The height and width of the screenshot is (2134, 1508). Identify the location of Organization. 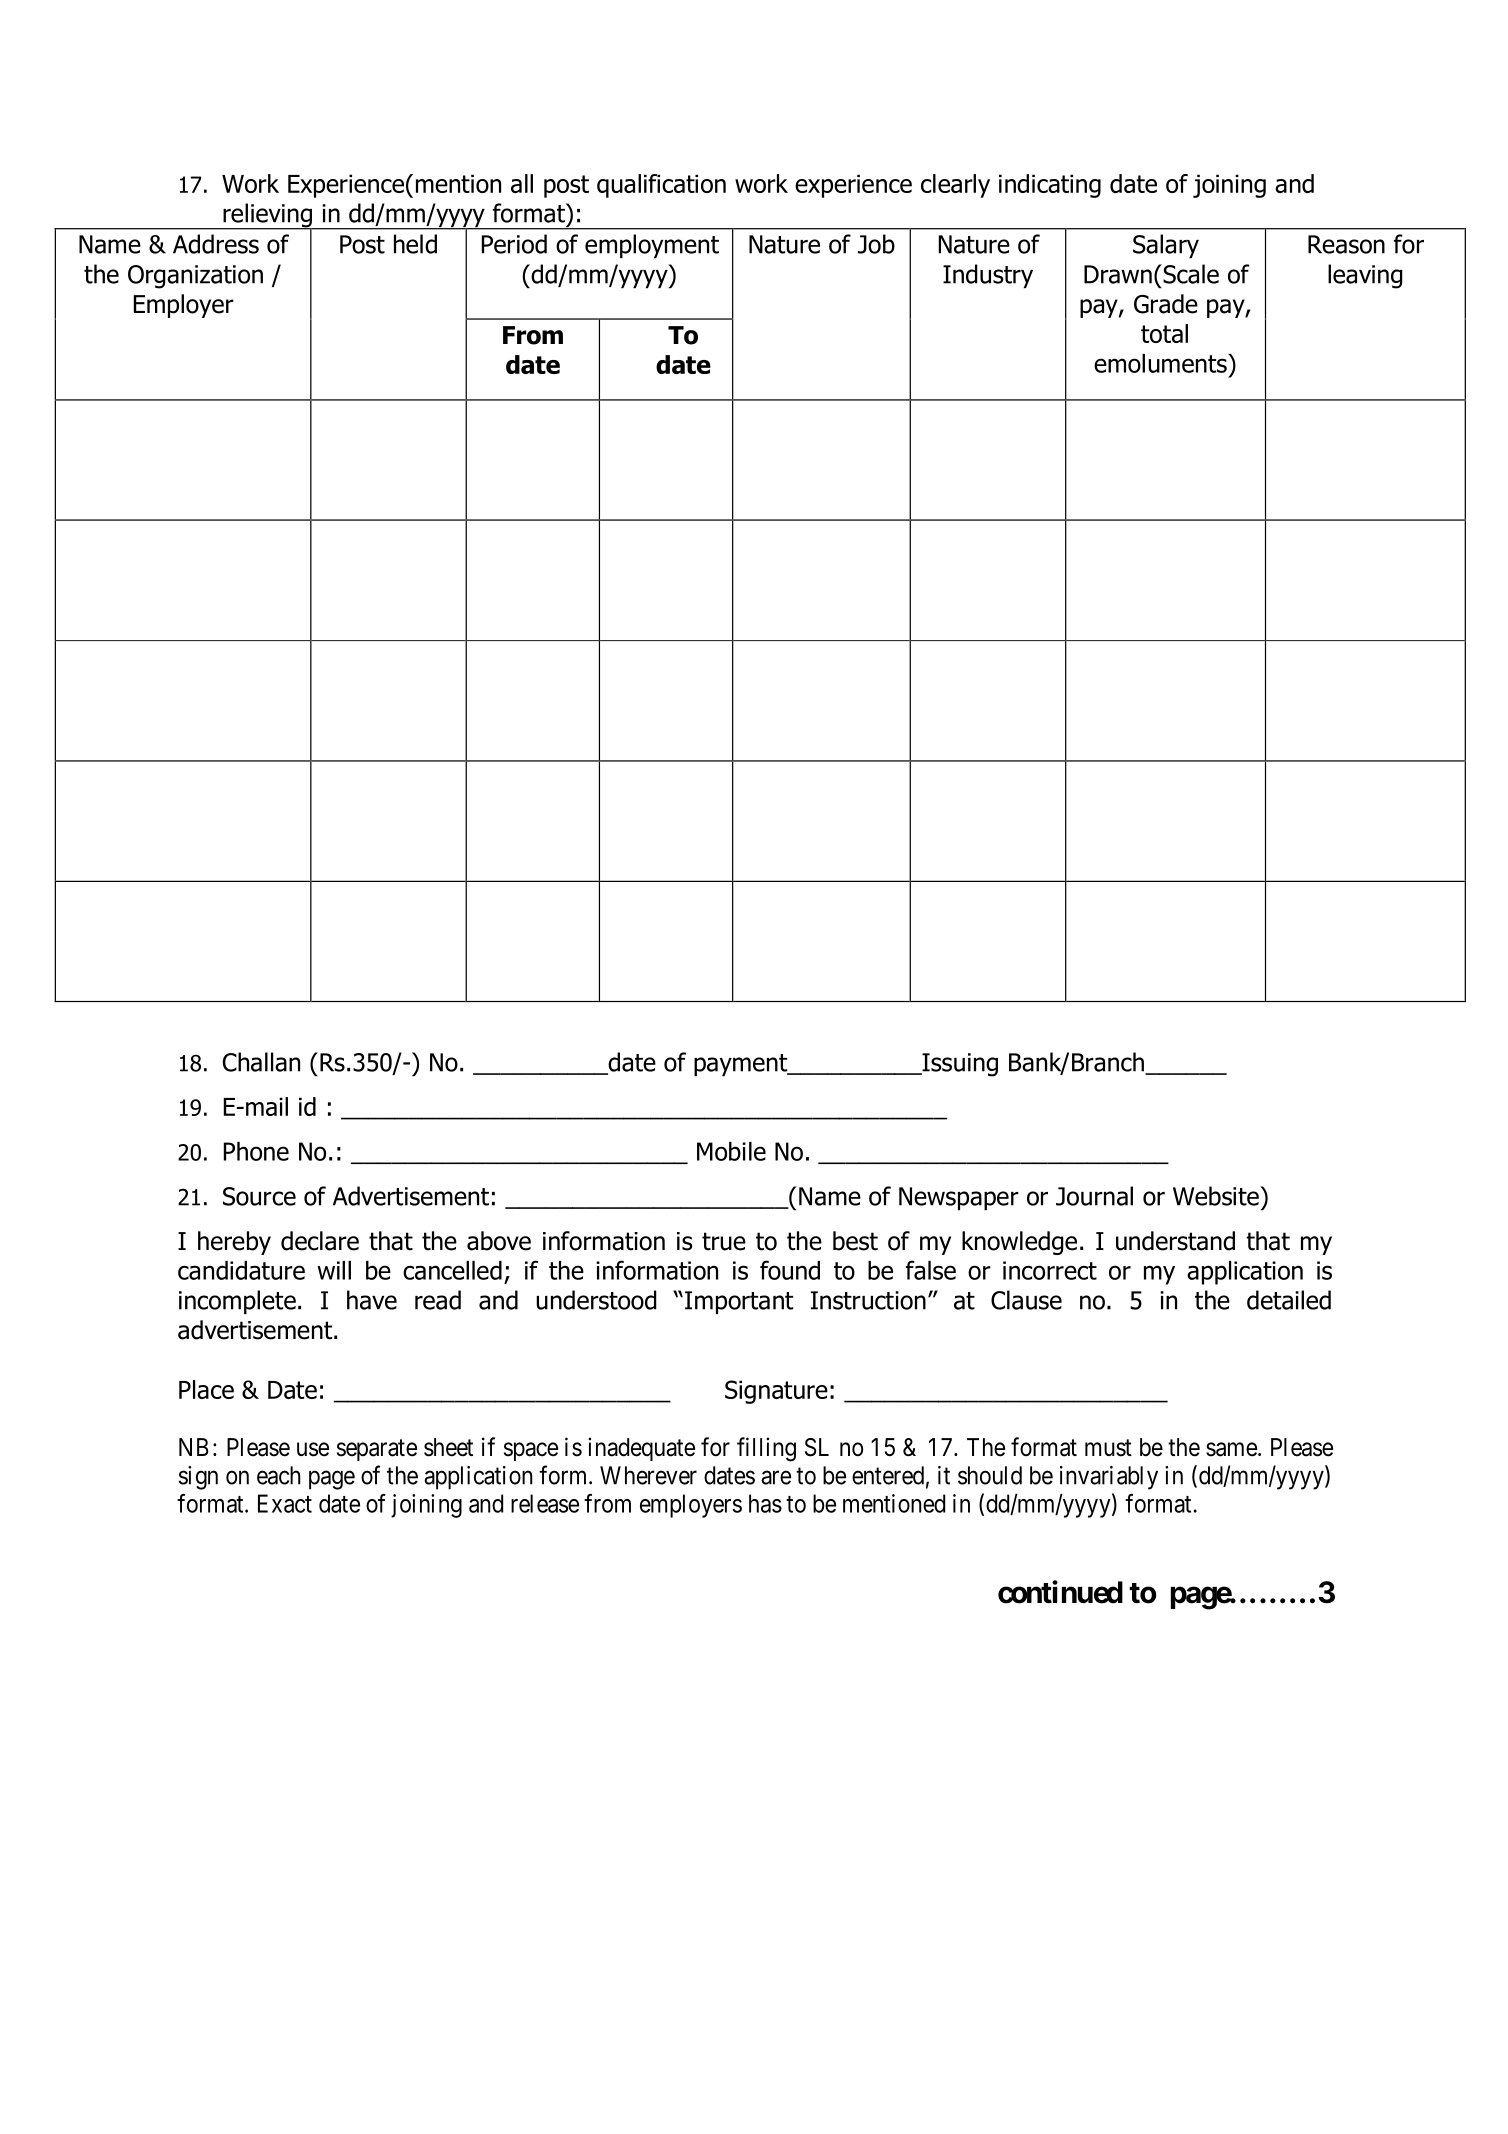
(195, 277).
